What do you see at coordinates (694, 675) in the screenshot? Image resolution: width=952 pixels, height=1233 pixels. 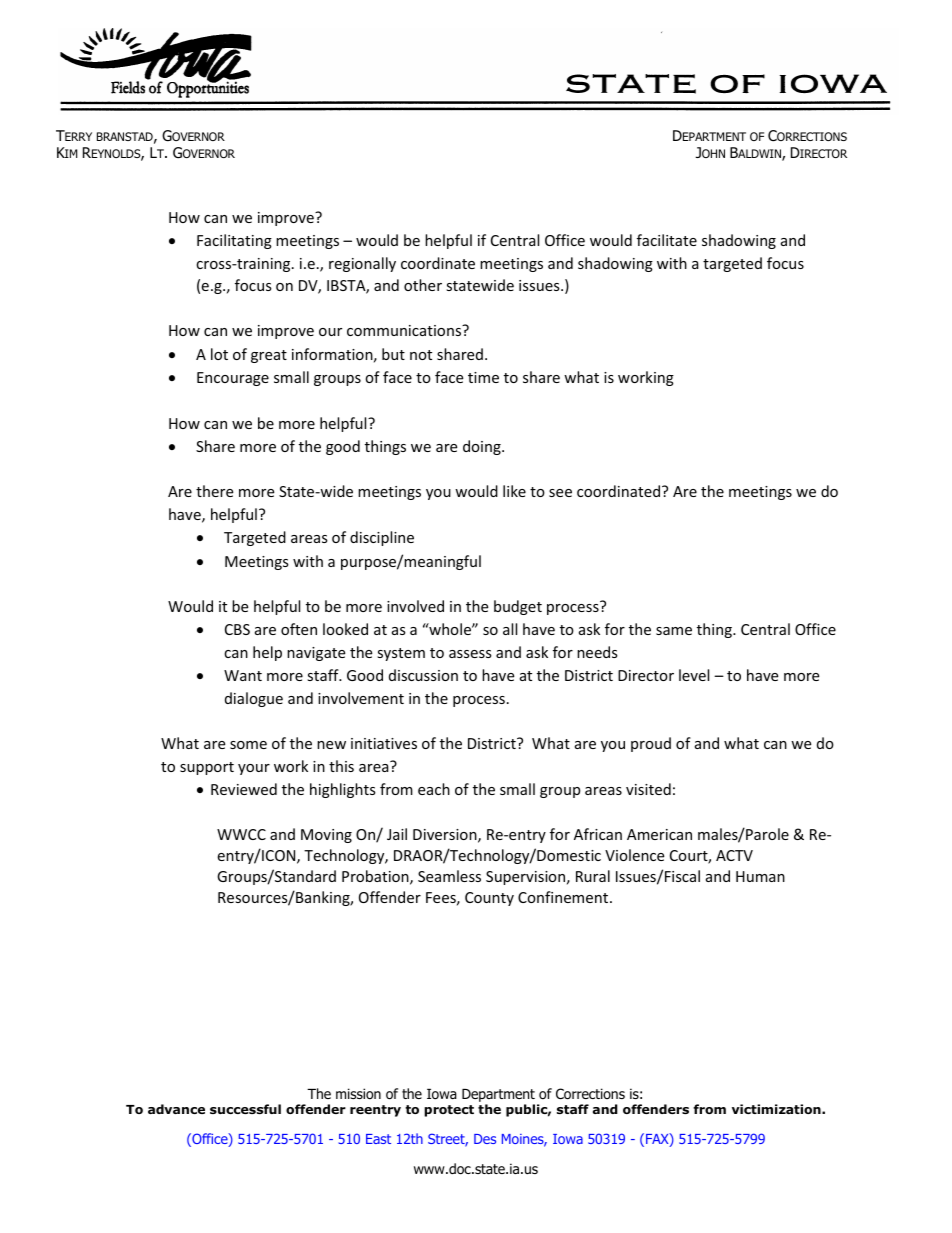 I see `level` at bounding box center [694, 675].
